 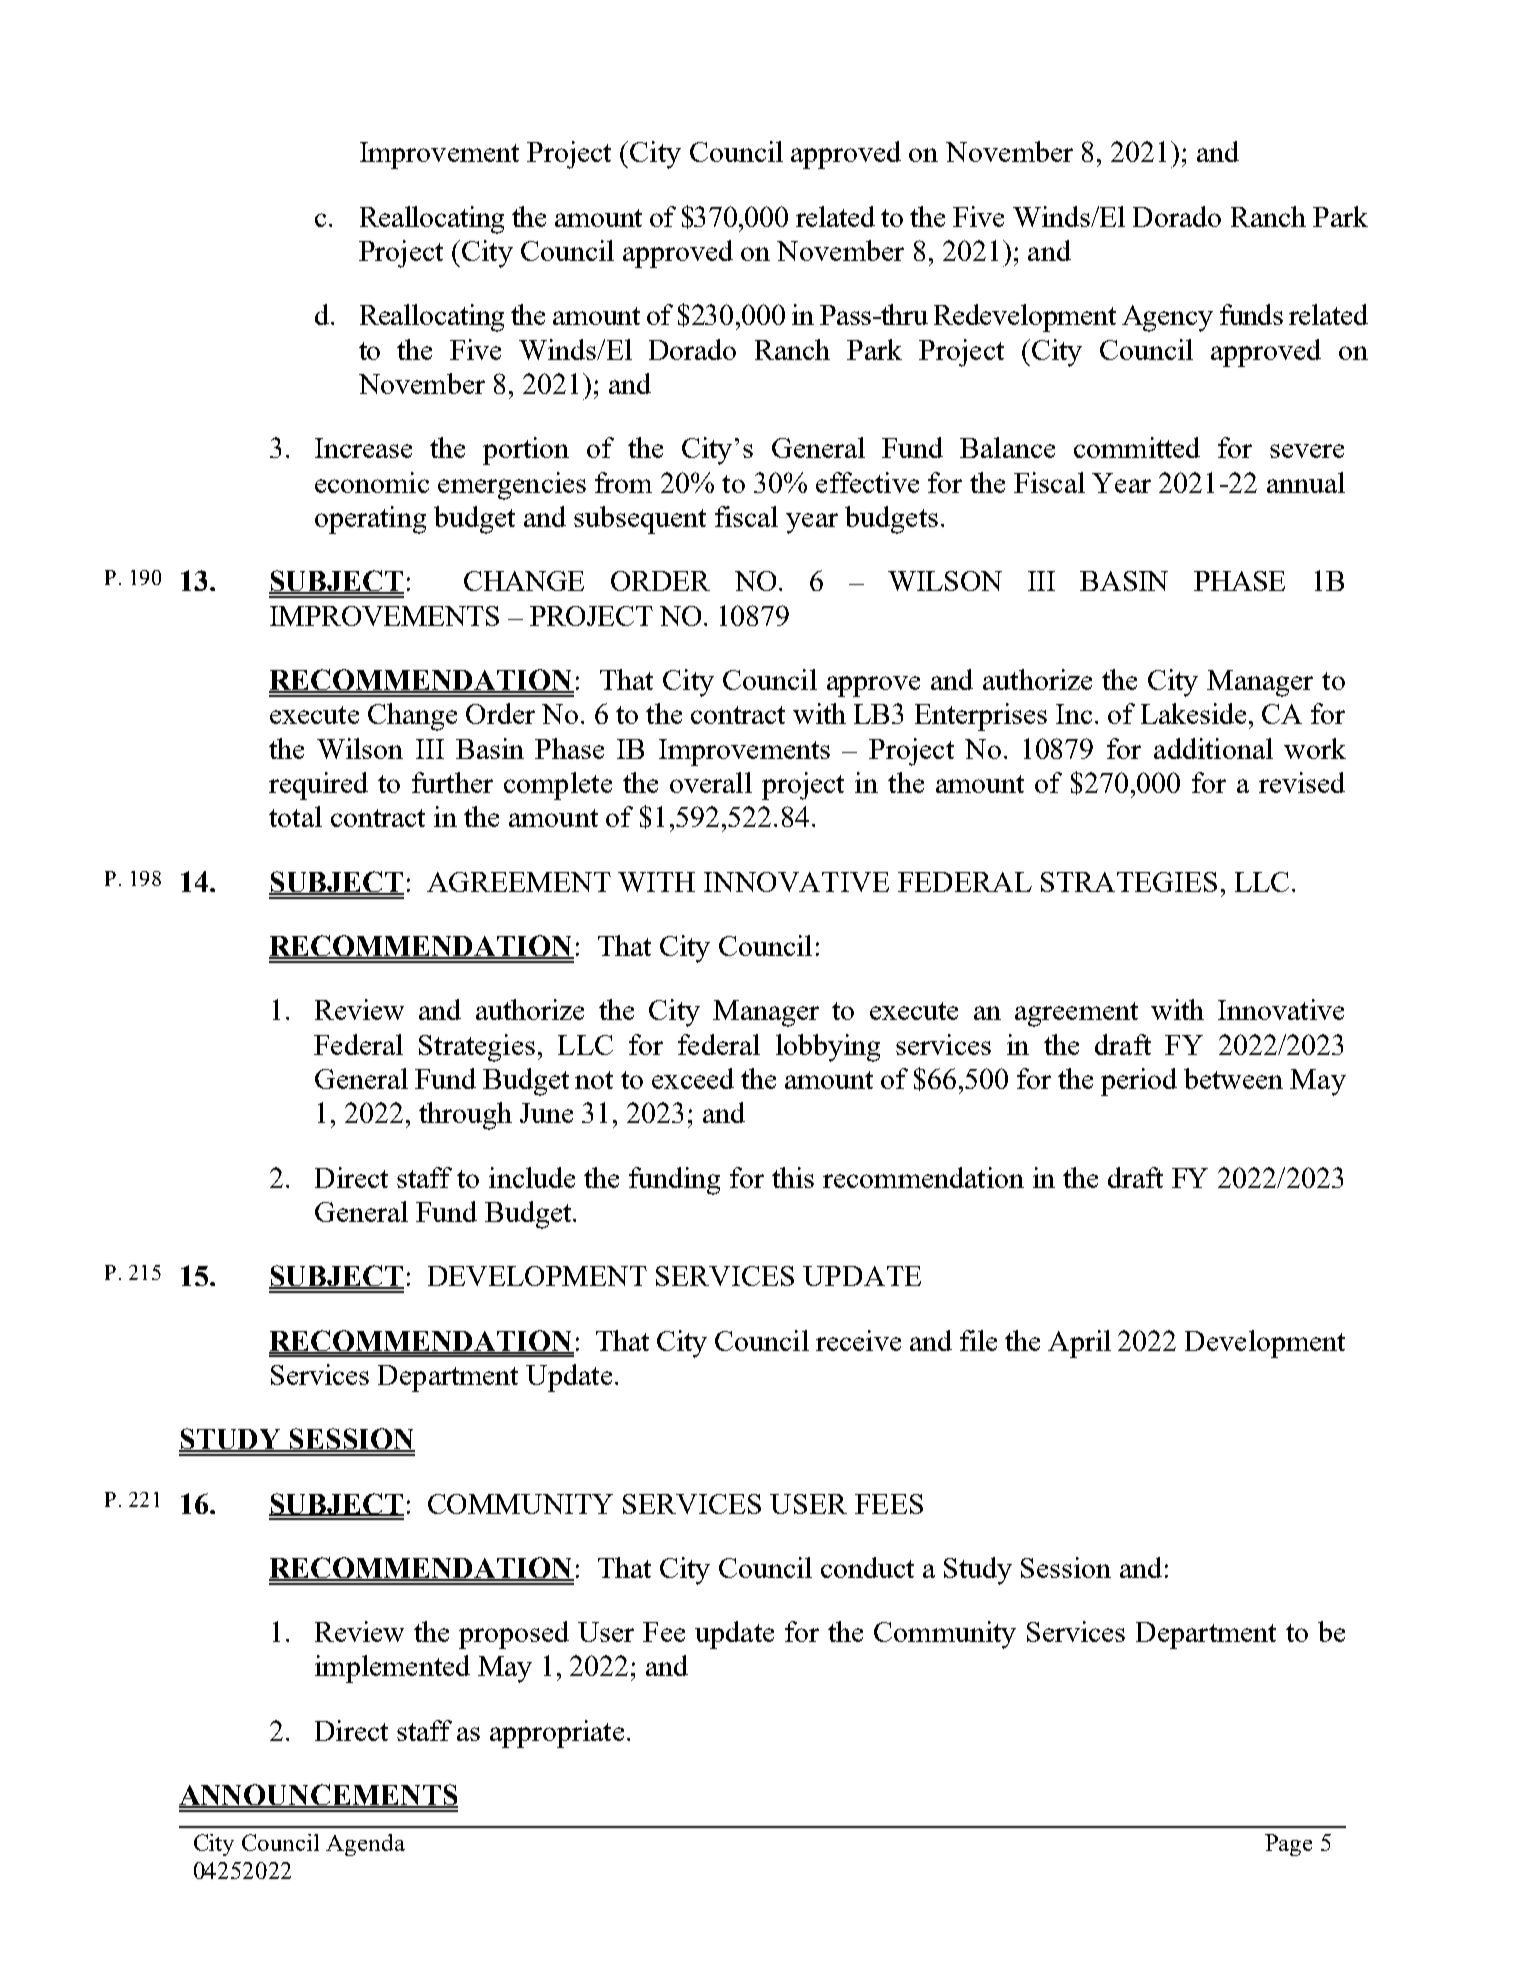 I want to click on Agency, so click(x=1167, y=318).
